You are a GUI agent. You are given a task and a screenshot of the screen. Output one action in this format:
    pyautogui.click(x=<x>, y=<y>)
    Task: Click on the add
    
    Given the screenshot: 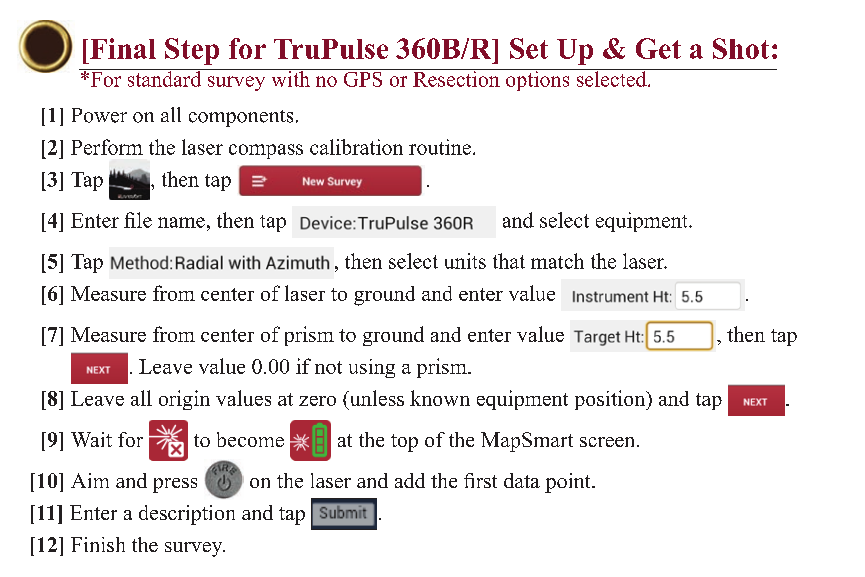 What is the action you would take?
    pyautogui.click(x=410, y=480)
